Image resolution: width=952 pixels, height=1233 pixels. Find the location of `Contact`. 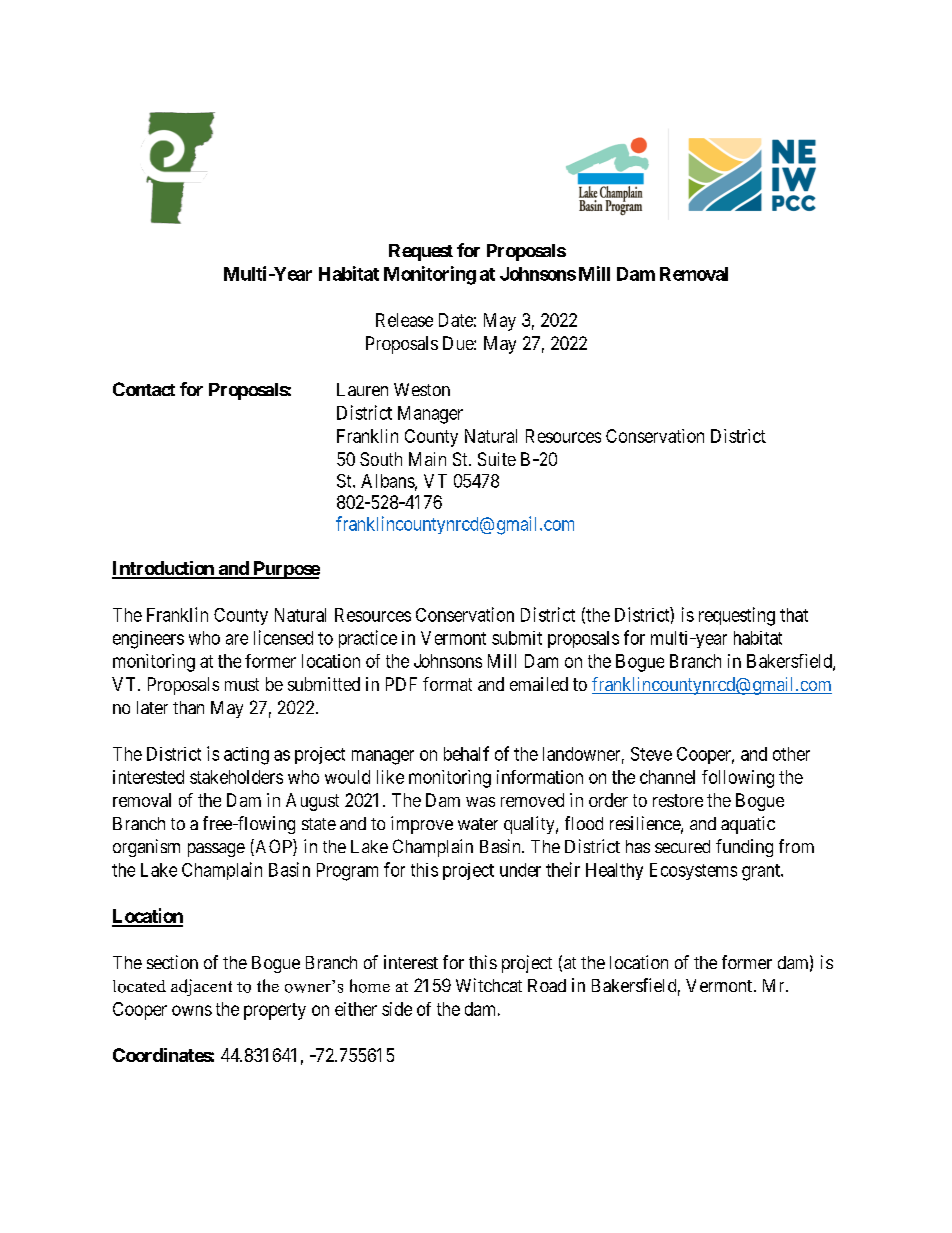

Contact is located at coordinates (144, 389).
